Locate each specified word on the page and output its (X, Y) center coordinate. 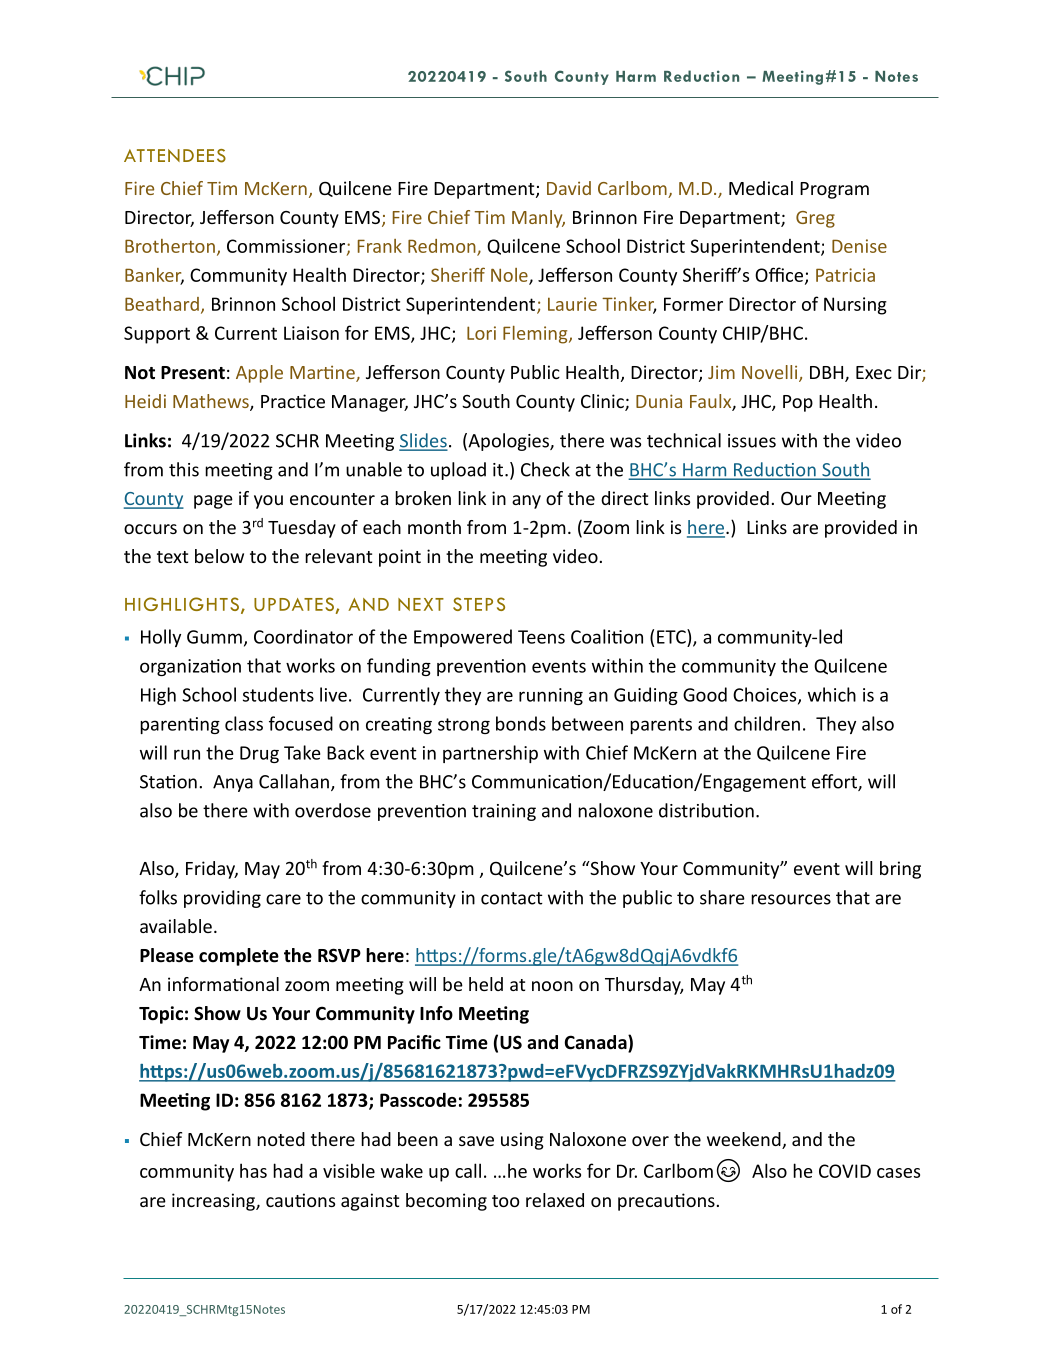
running (551, 696)
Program (834, 190)
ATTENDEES (175, 156)
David (569, 188)
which (832, 694)
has (253, 1170)
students (278, 694)
